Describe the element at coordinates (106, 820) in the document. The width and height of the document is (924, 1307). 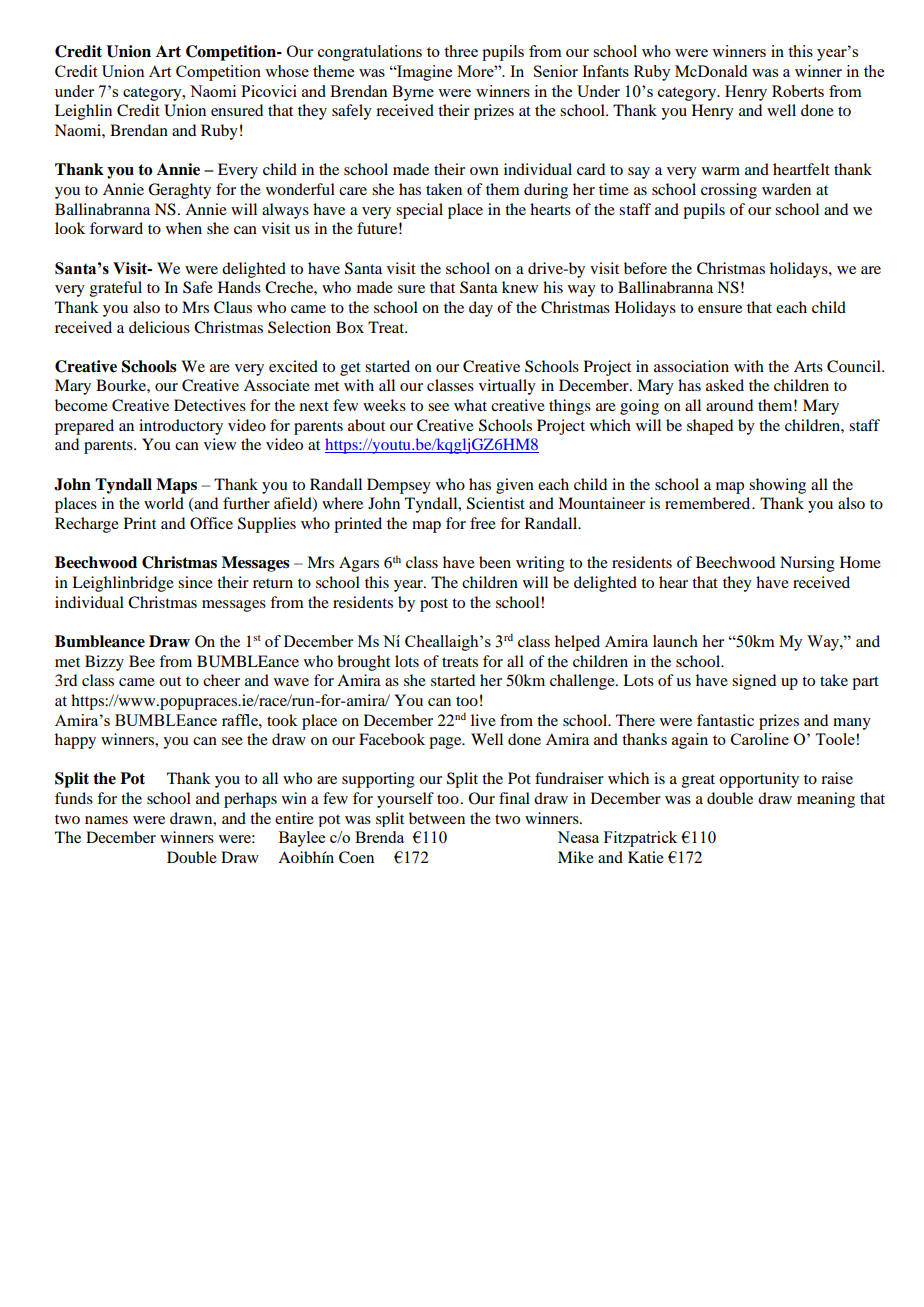
I see `names` at that location.
